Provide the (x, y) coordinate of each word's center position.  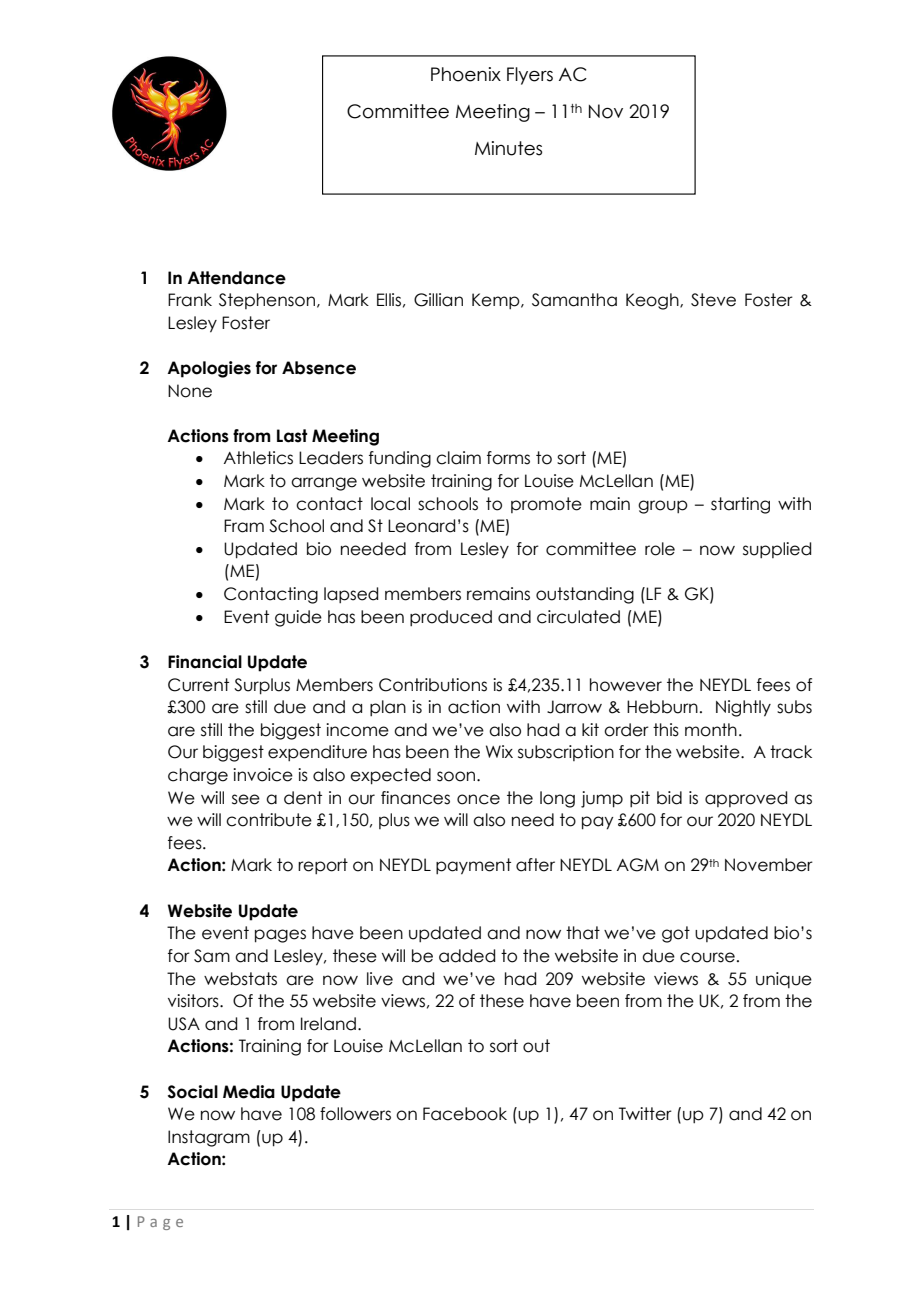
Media (249, 1092)
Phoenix (466, 74)
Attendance (236, 278)
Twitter (645, 1114)
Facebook (465, 1114)
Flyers (530, 76)
